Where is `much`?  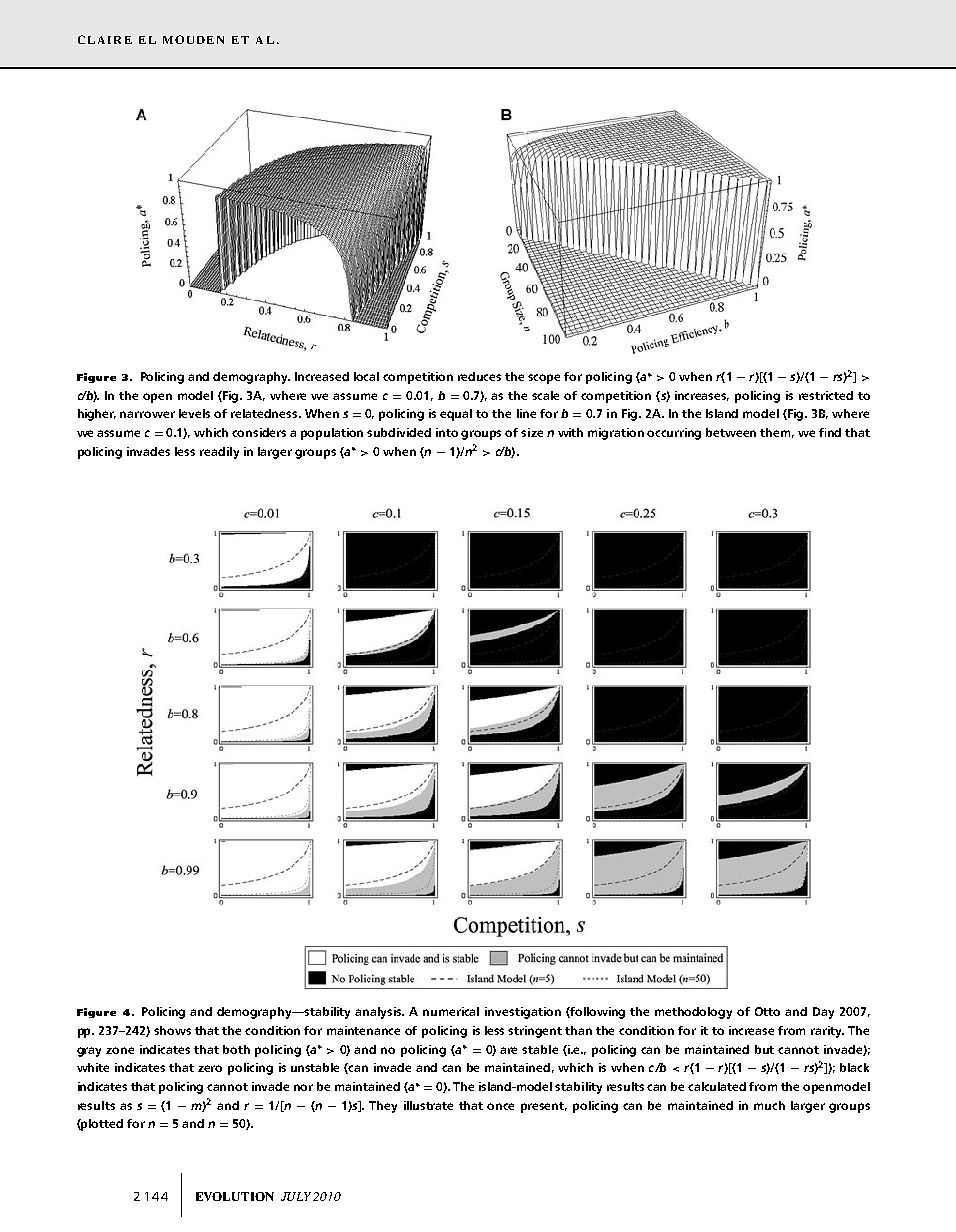 much is located at coordinates (769, 1105).
